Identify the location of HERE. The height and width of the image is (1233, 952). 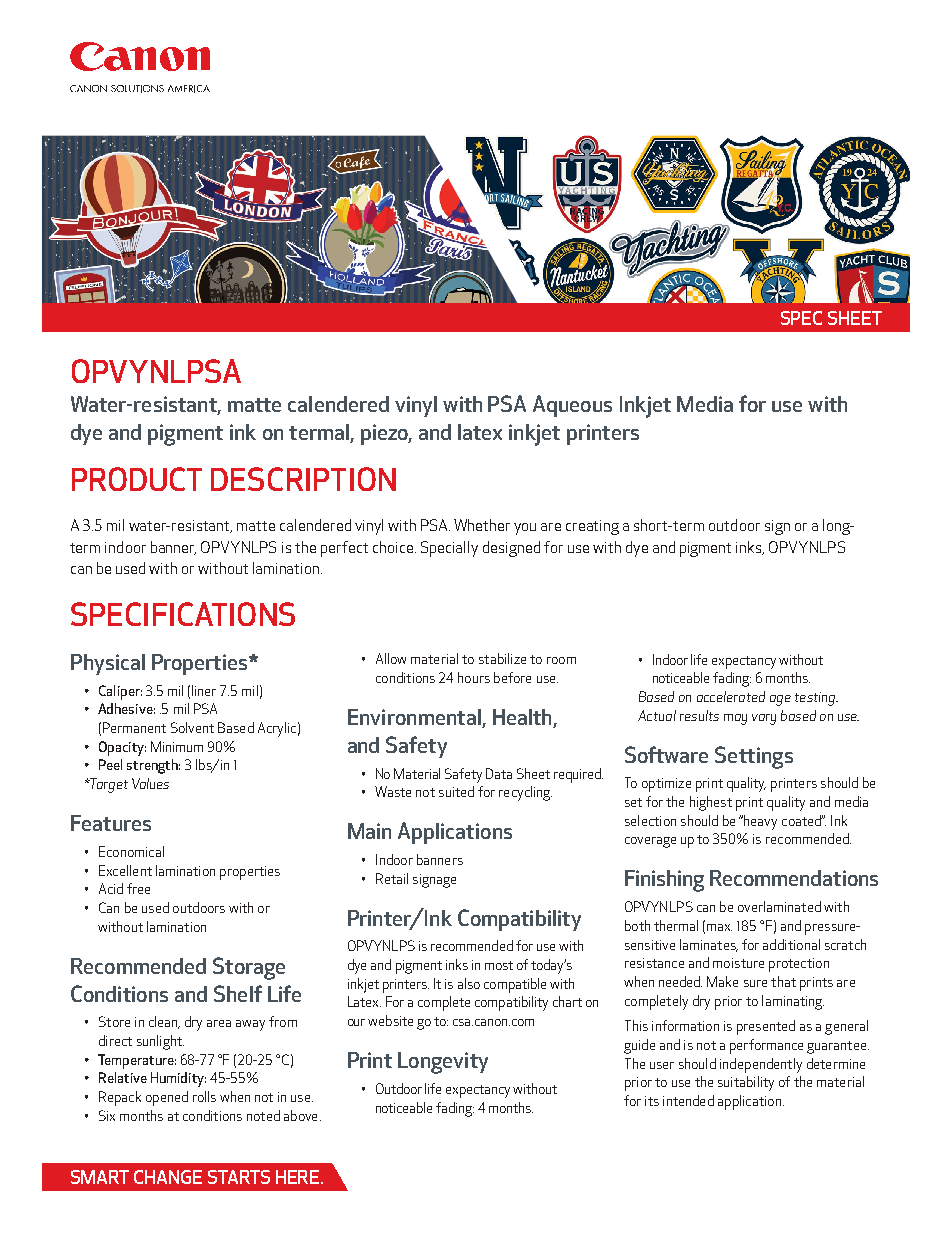
(299, 1177).
